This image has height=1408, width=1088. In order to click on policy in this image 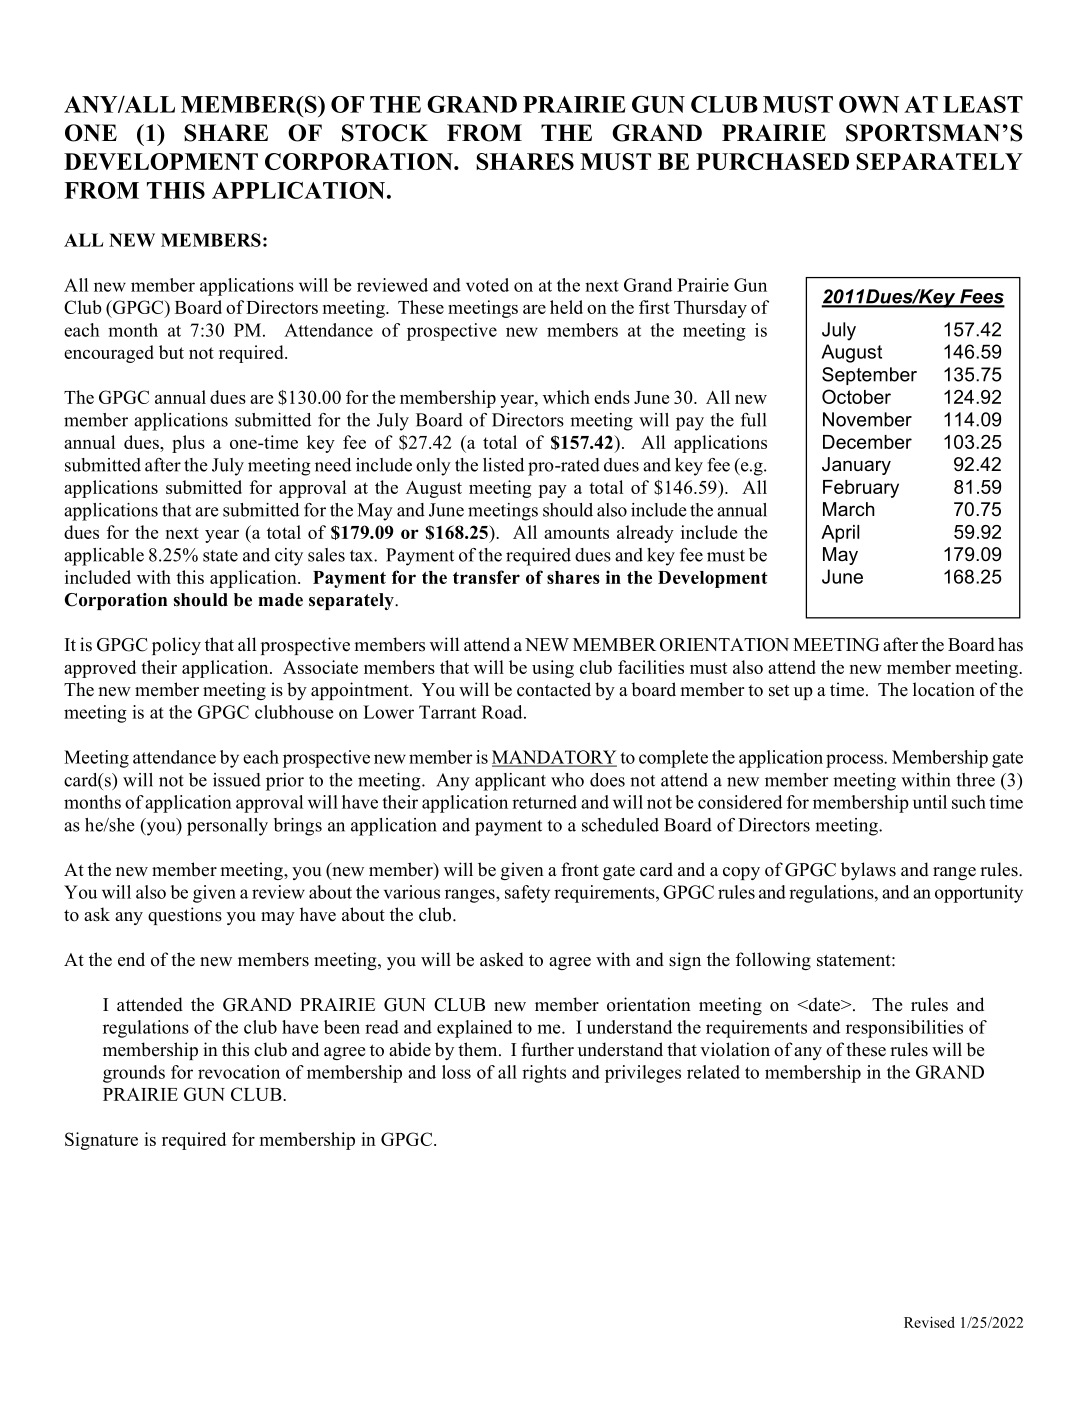, I will do `click(176, 646)`.
